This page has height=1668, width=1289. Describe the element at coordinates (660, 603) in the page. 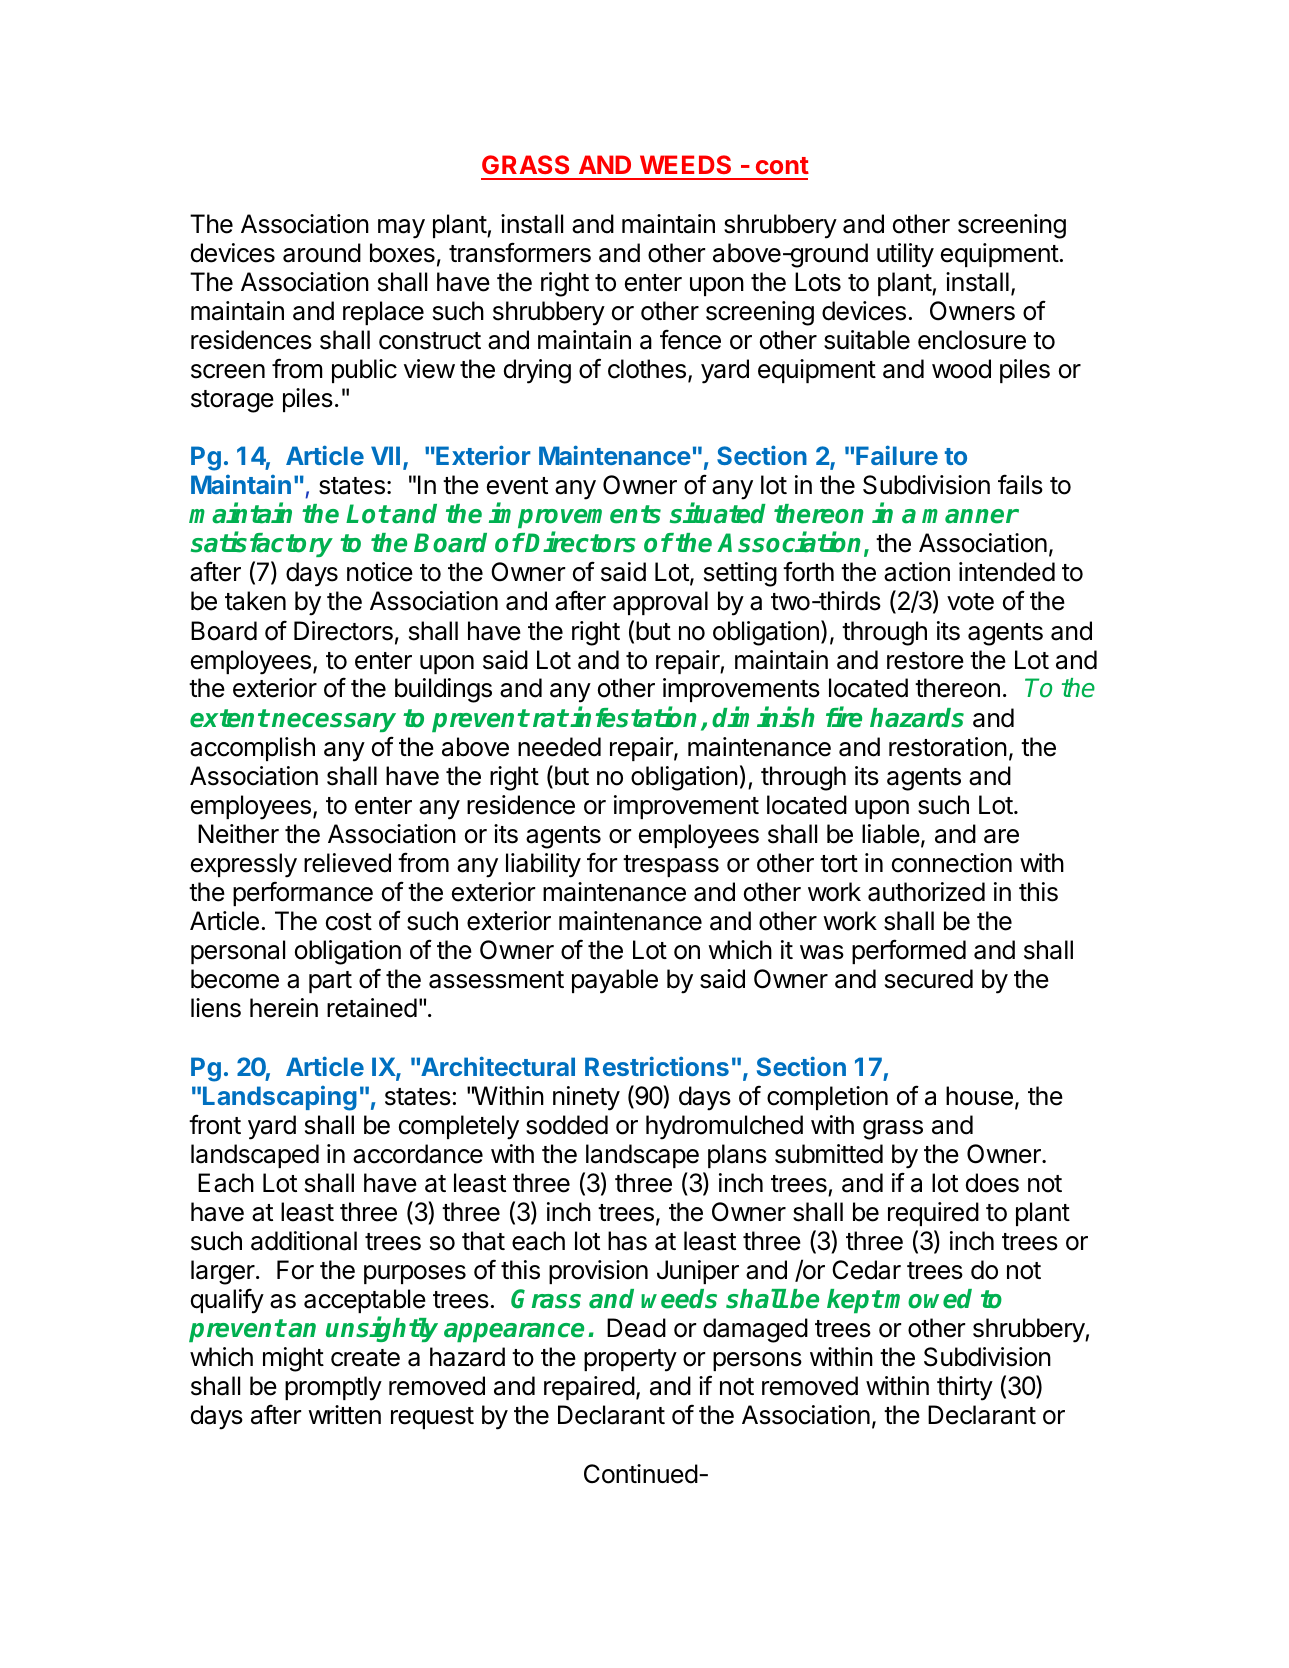

I see `approval` at that location.
